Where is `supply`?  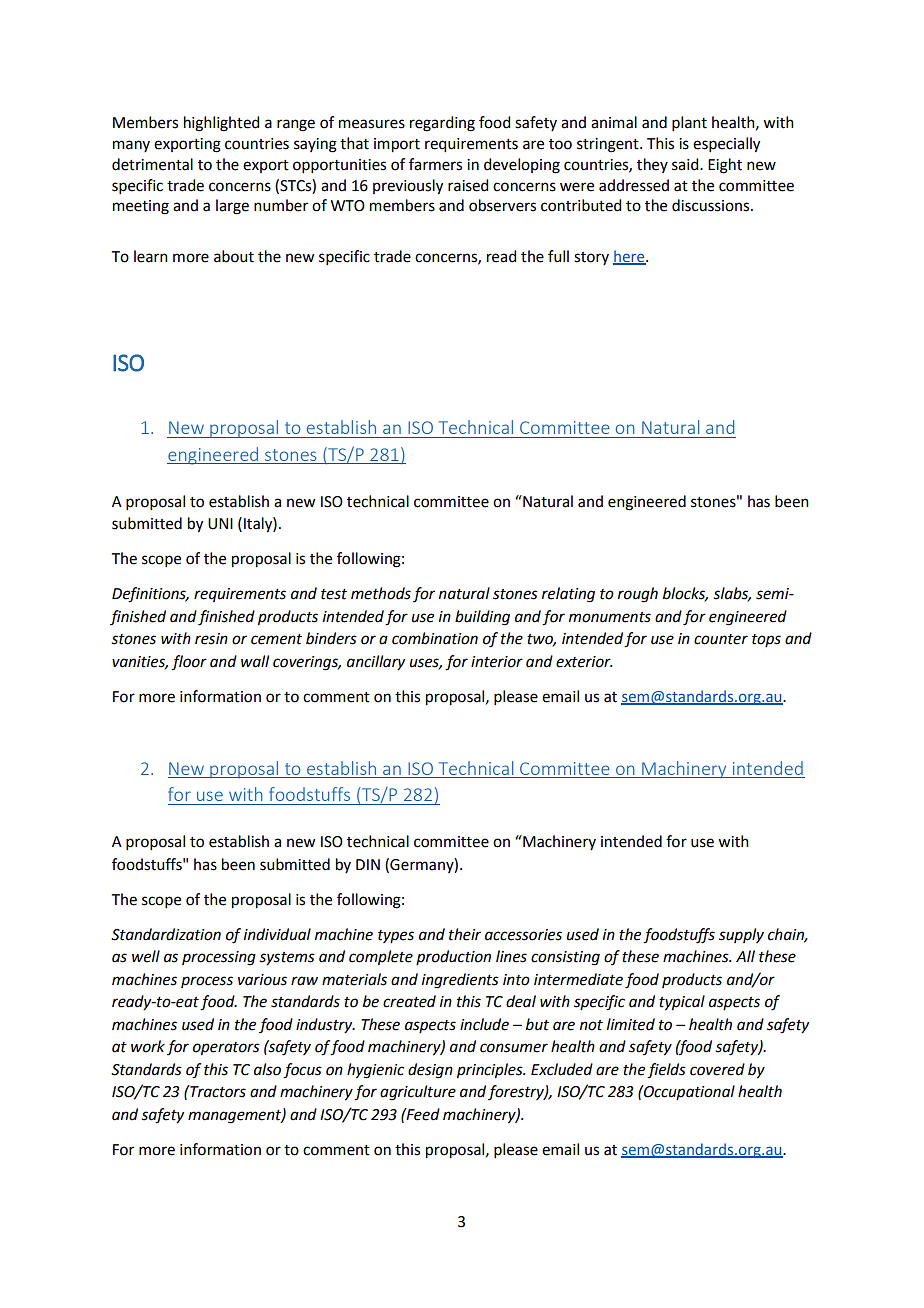
supply is located at coordinates (741, 935).
